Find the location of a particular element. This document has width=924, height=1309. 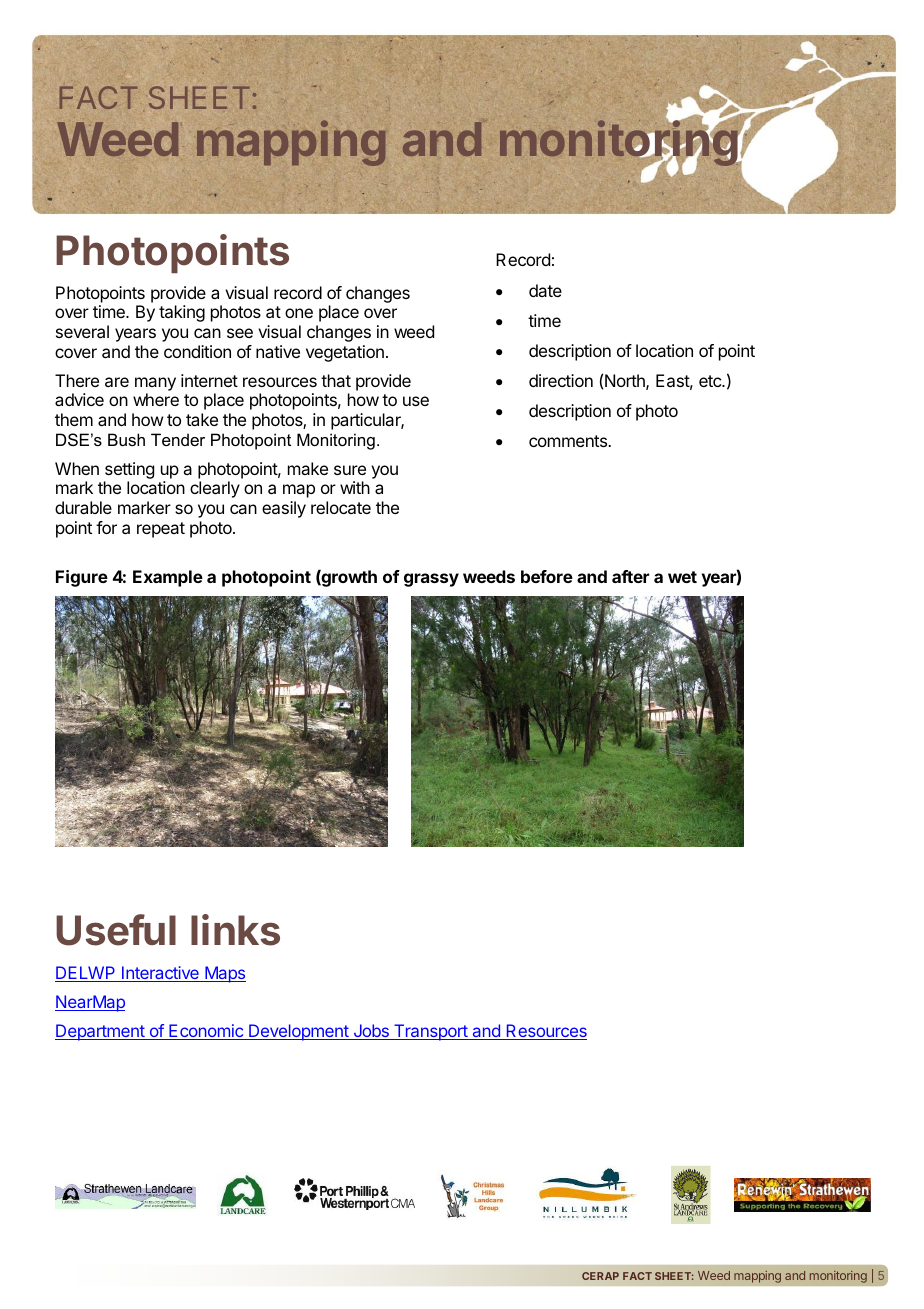

after is located at coordinates (630, 576).
